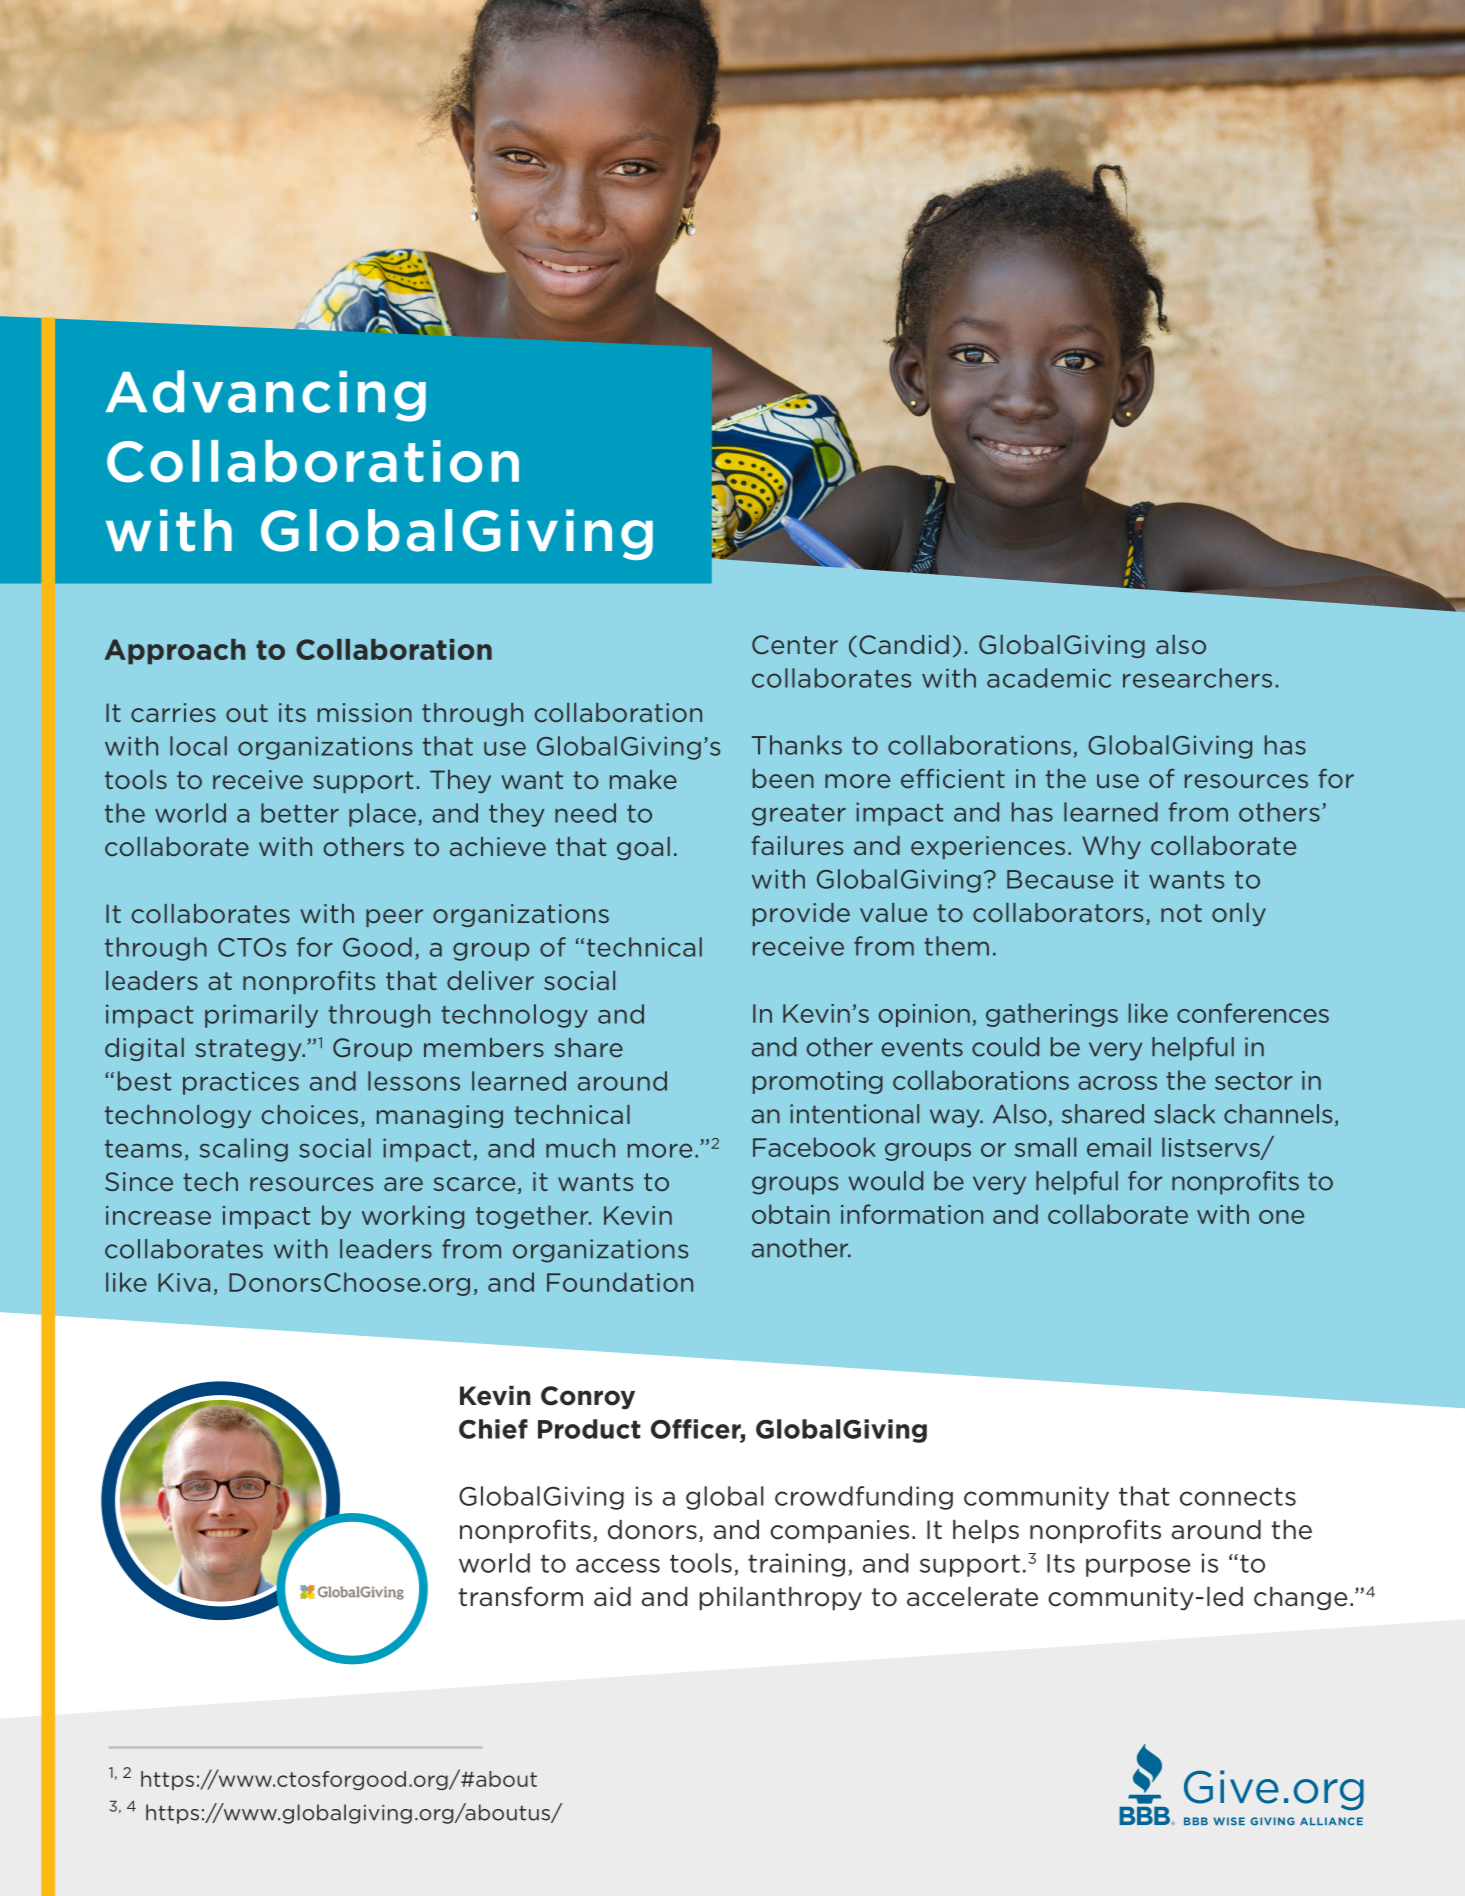 Image resolution: width=1465 pixels, height=1896 pixels. What do you see at coordinates (1197, 678) in the image?
I see `researchers` at bounding box center [1197, 678].
